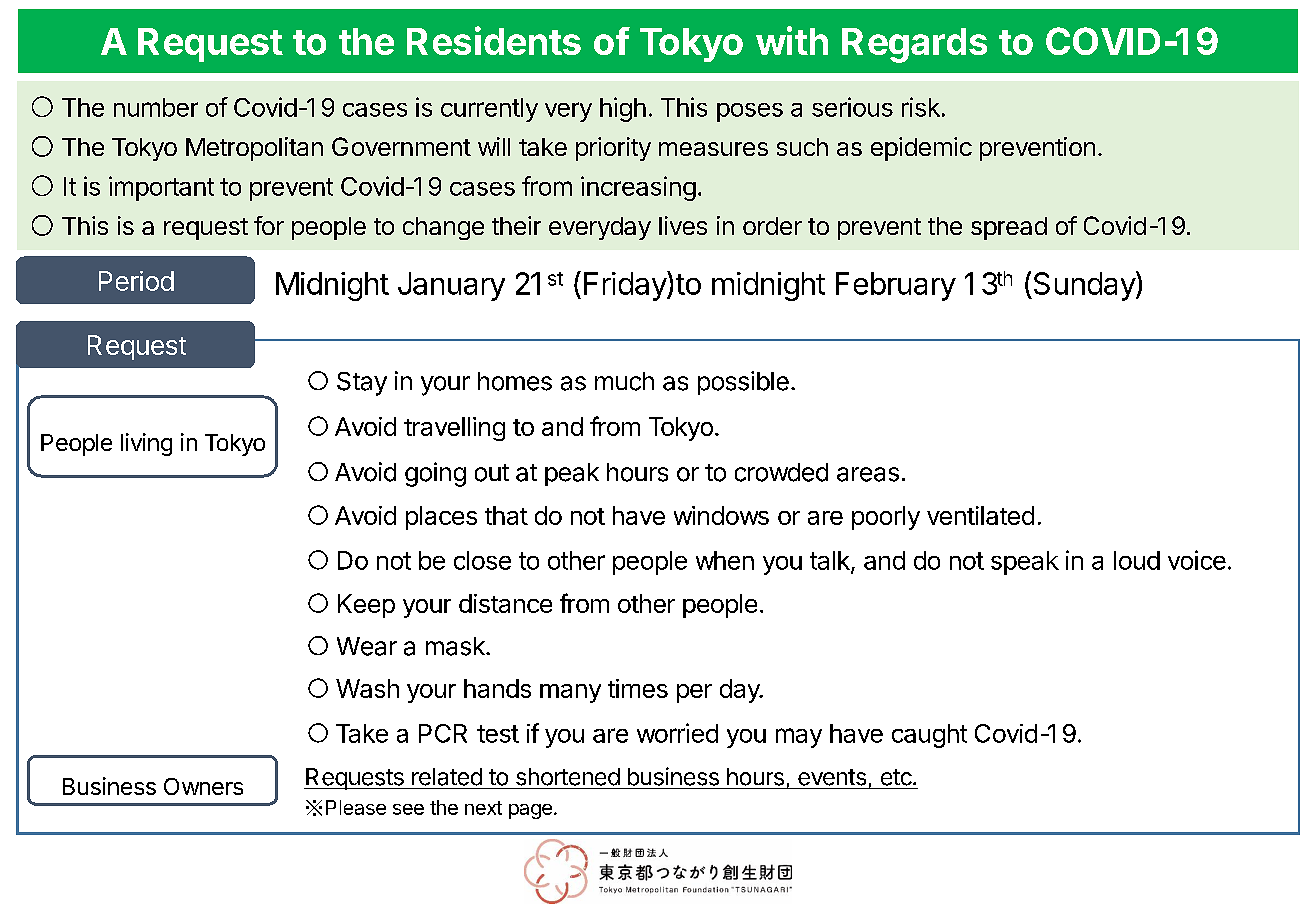 The width and height of the document is (1316, 911). Describe the element at coordinates (203, 786) in the document. I see `Owners` at that location.
